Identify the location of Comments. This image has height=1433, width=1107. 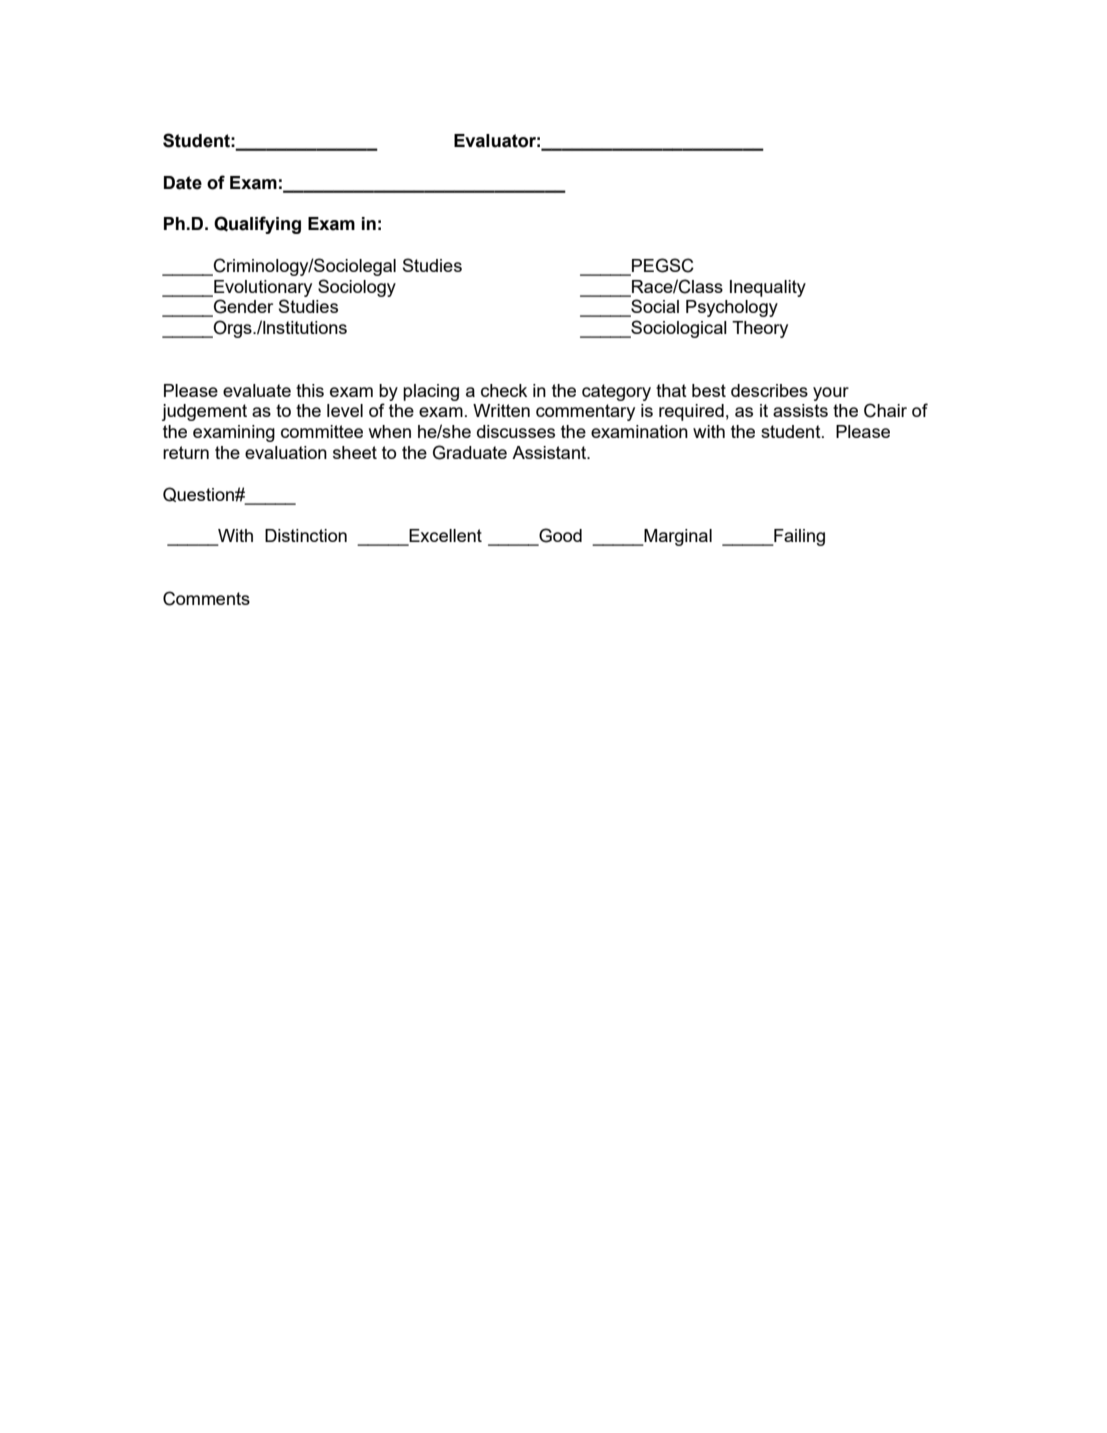
(206, 598).
